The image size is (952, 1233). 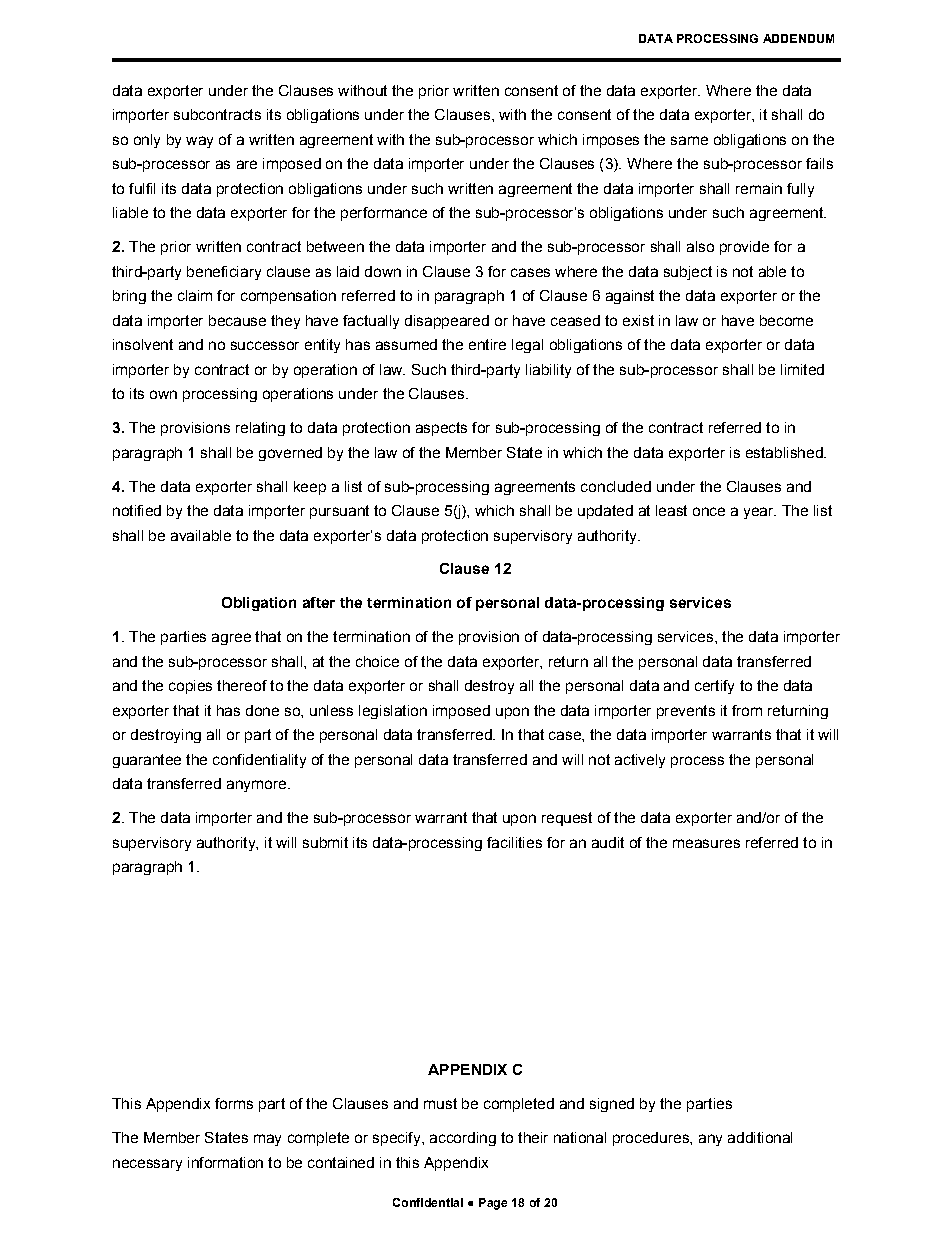 What do you see at coordinates (798, 38) in the document?
I see `ADDENDUM` at bounding box center [798, 38].
